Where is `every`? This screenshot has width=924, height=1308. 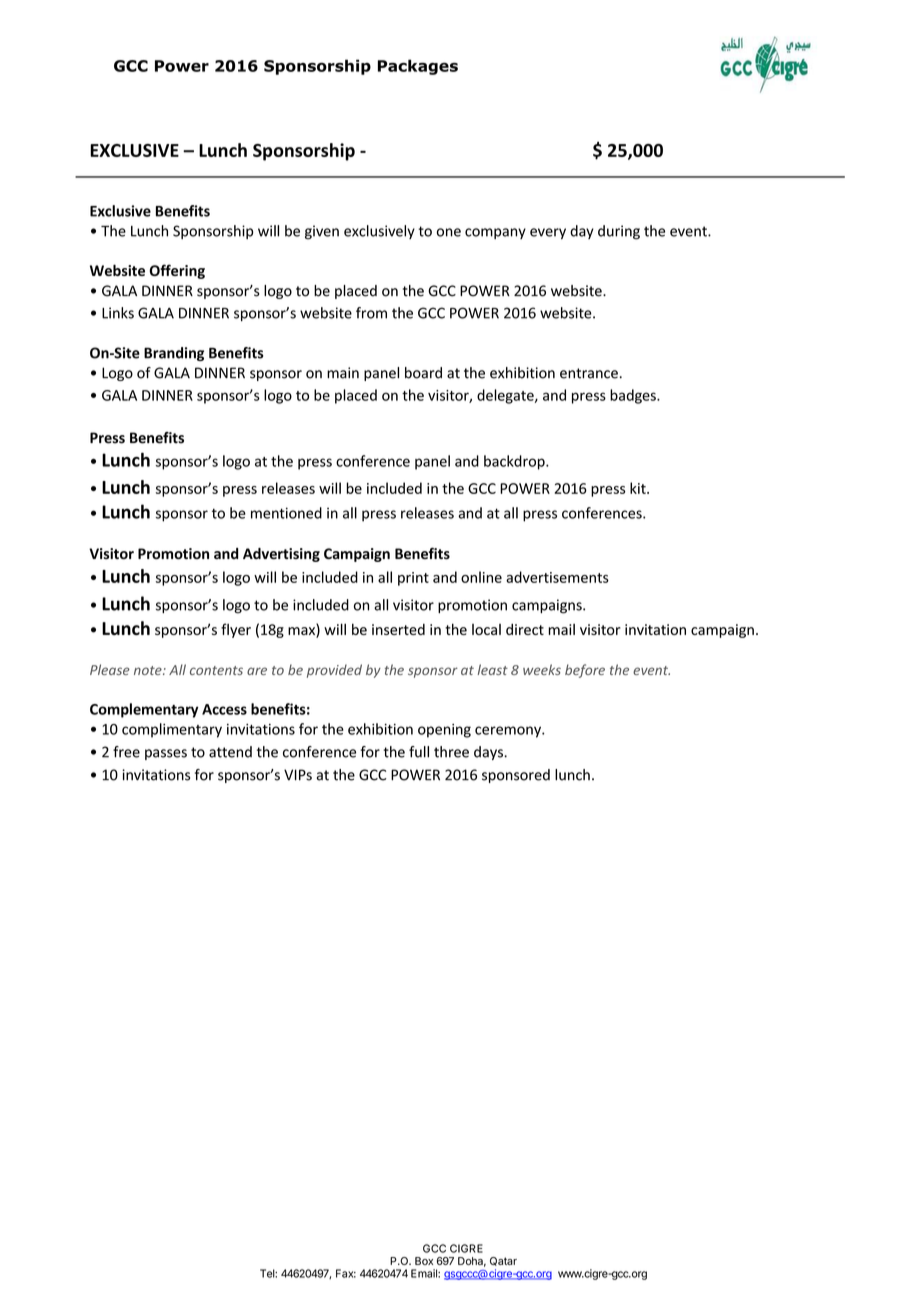
every is located at coordinates (548, 233).
